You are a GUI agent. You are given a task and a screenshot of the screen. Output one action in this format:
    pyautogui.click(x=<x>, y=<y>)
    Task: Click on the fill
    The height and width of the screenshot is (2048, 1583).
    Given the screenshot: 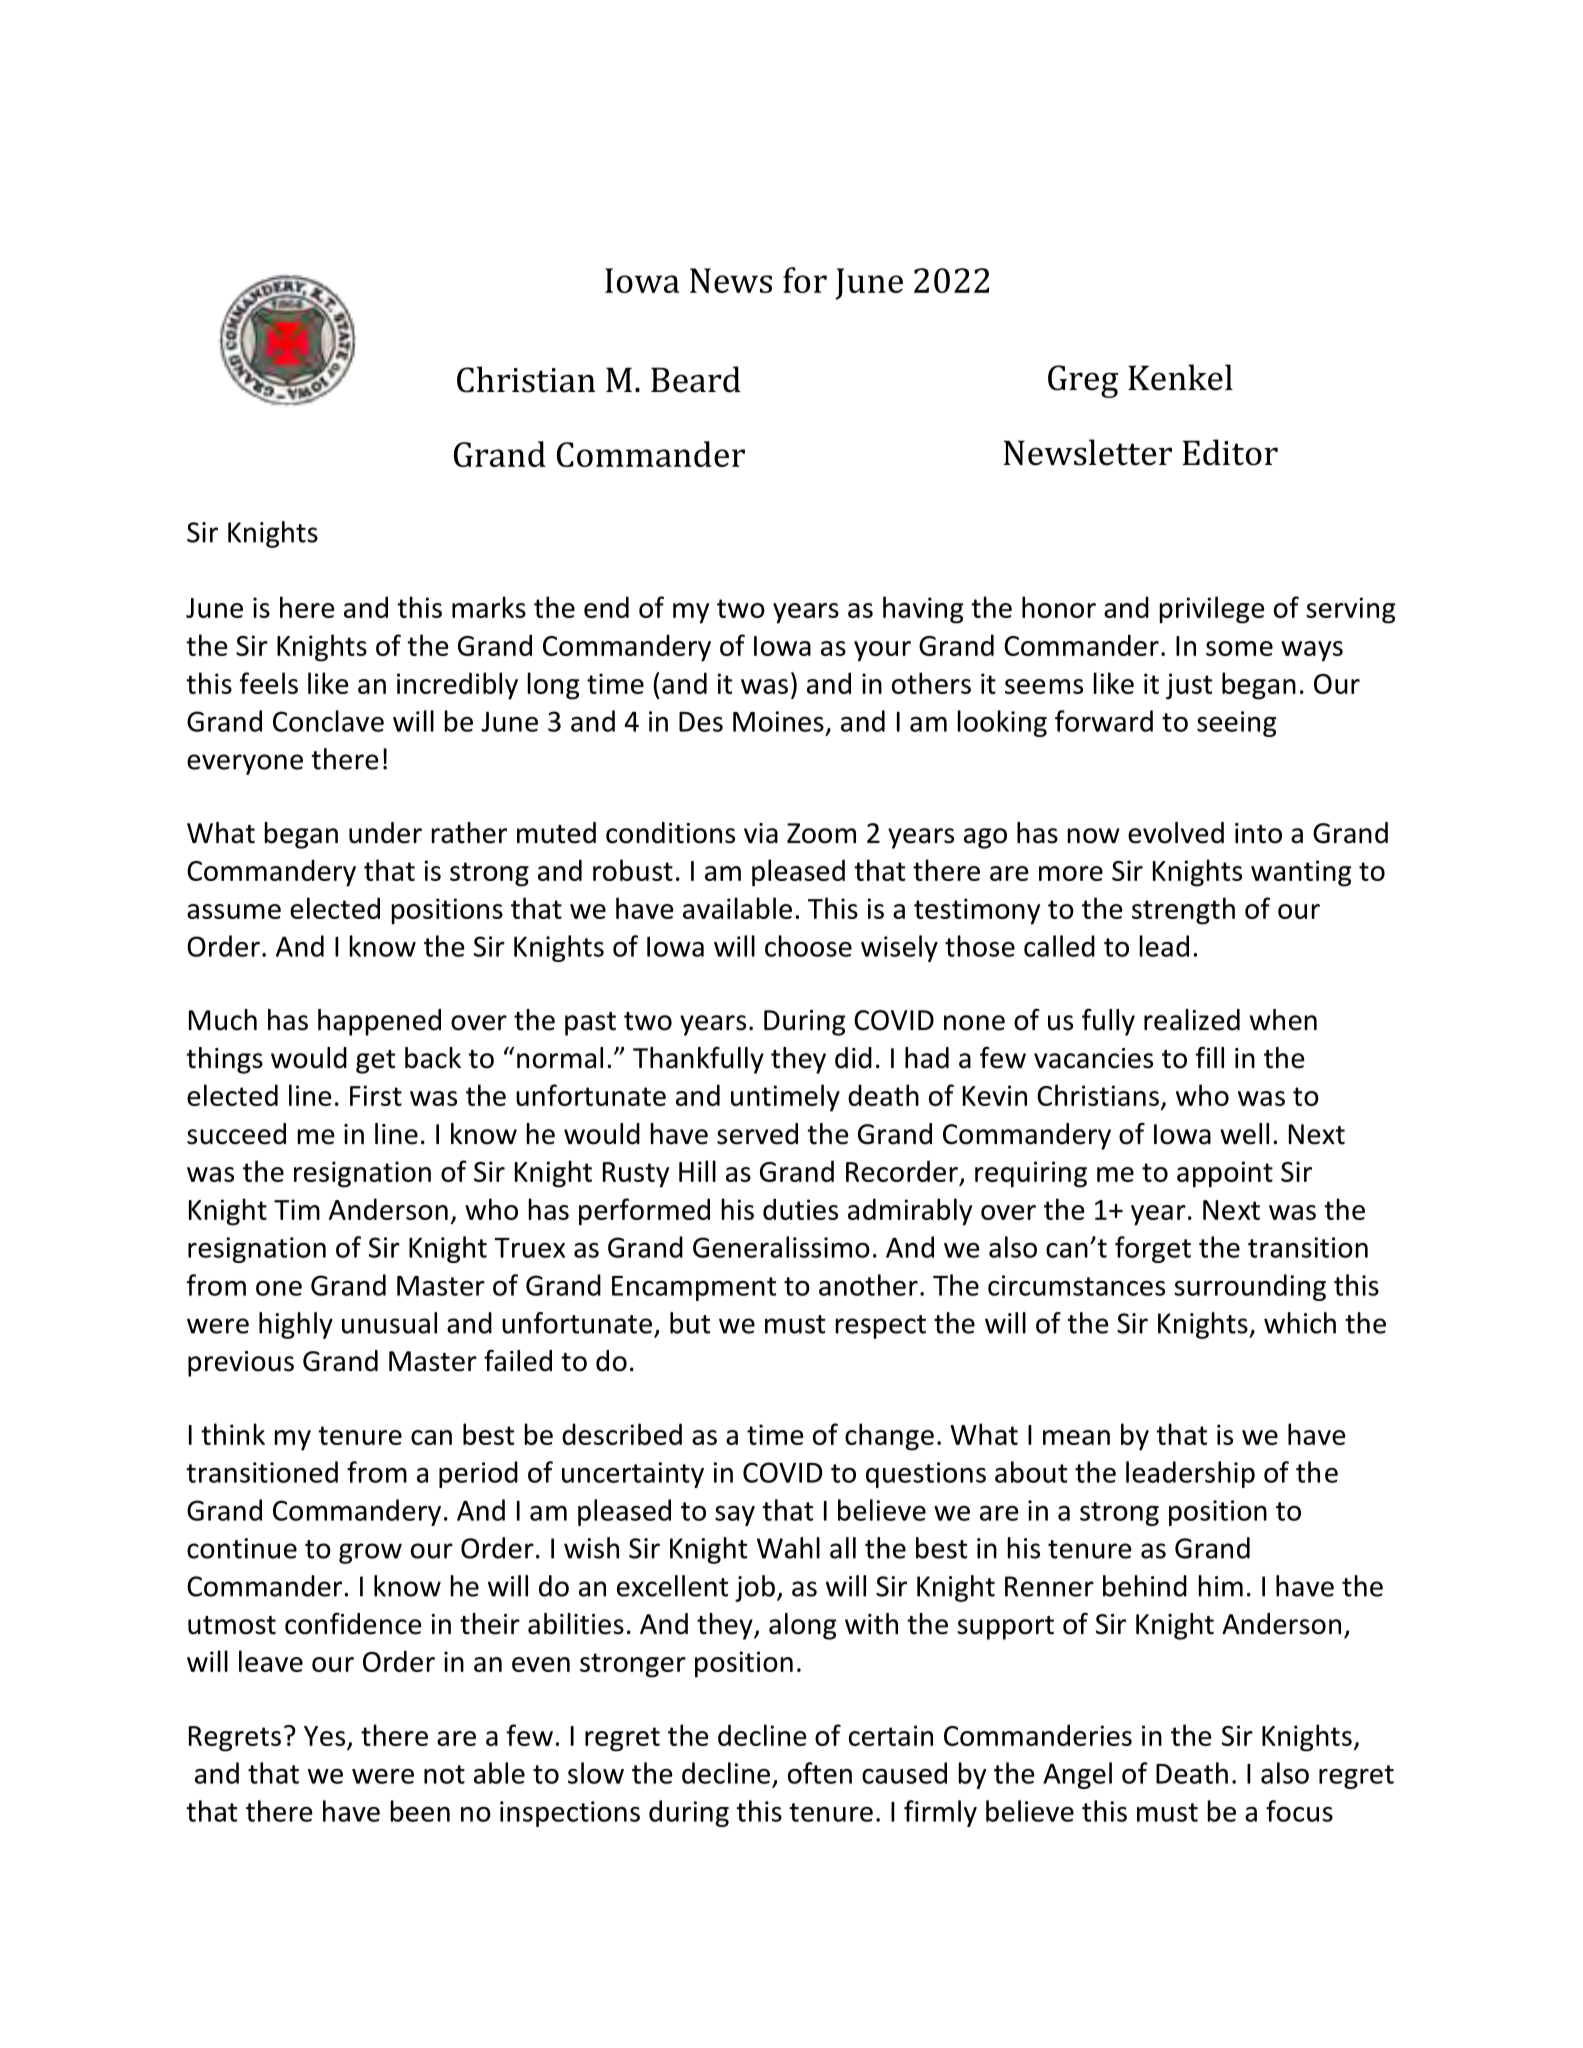 What is the action you would take?
    pyautogui.click(x=1210, y=1057)
